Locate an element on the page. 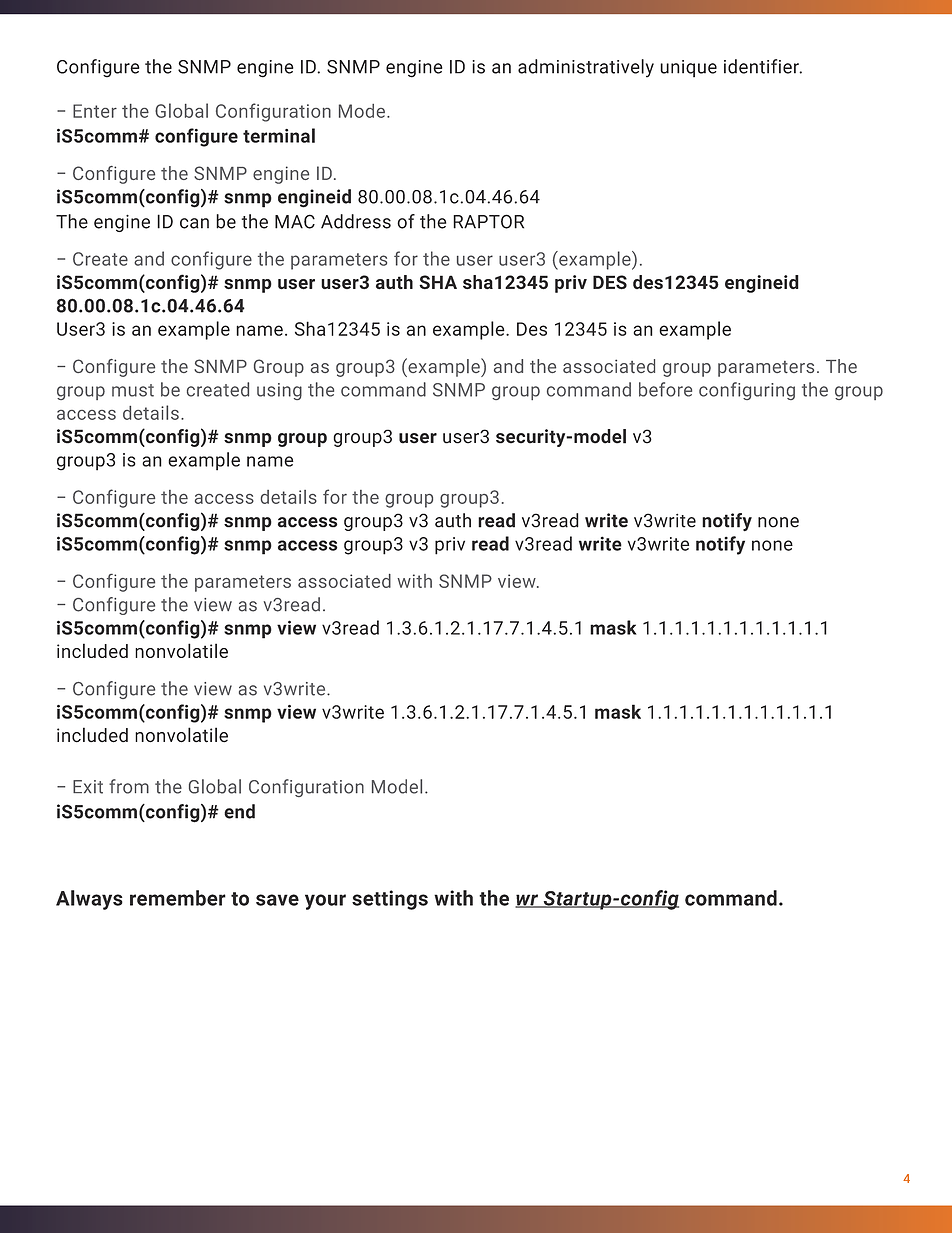  must is located at coordinates (133, 390).
